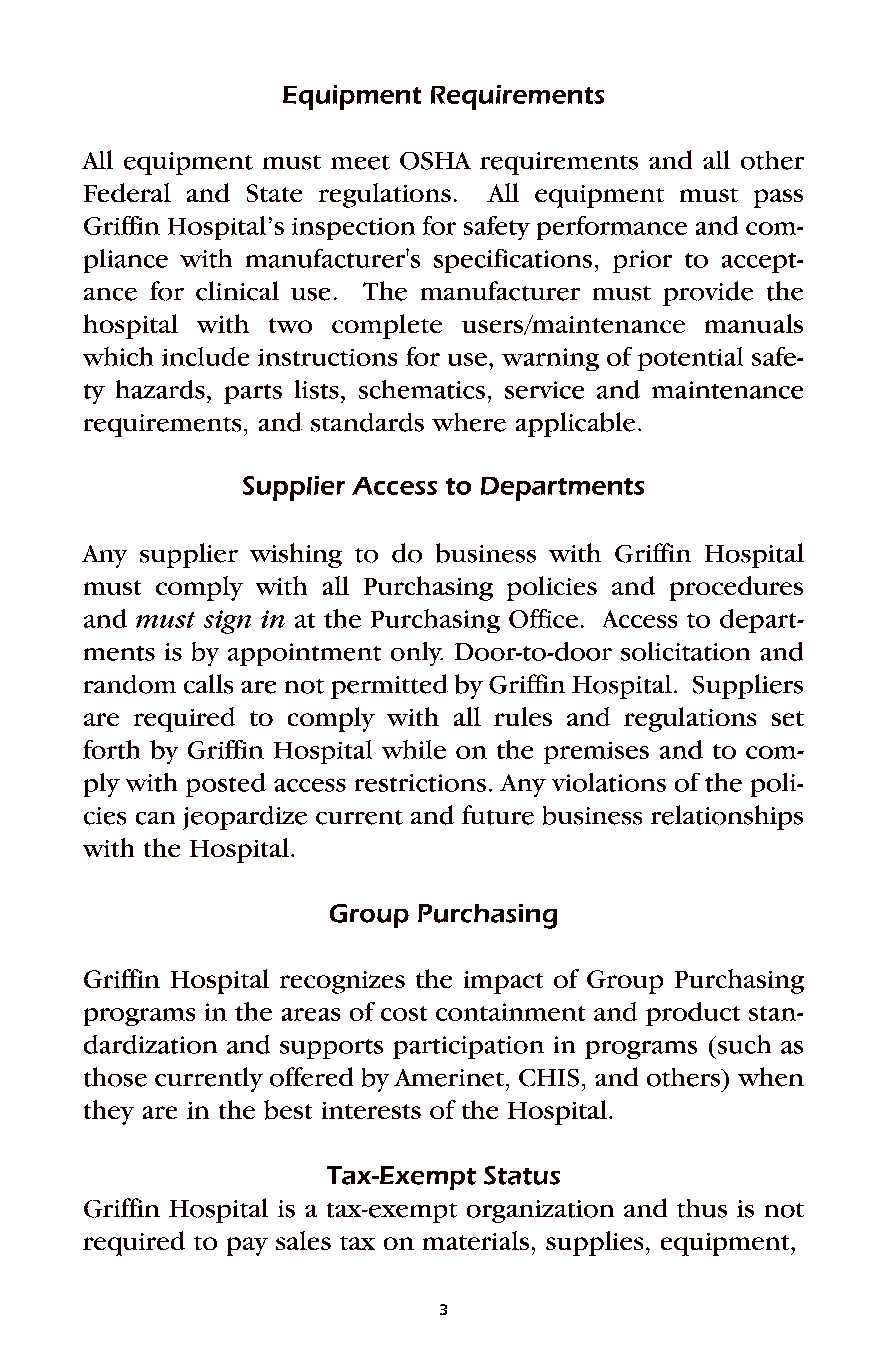  What do you see at coordinates (778, 198) in the screenshot?
I see `pass` at bounding box center [778, 198].
